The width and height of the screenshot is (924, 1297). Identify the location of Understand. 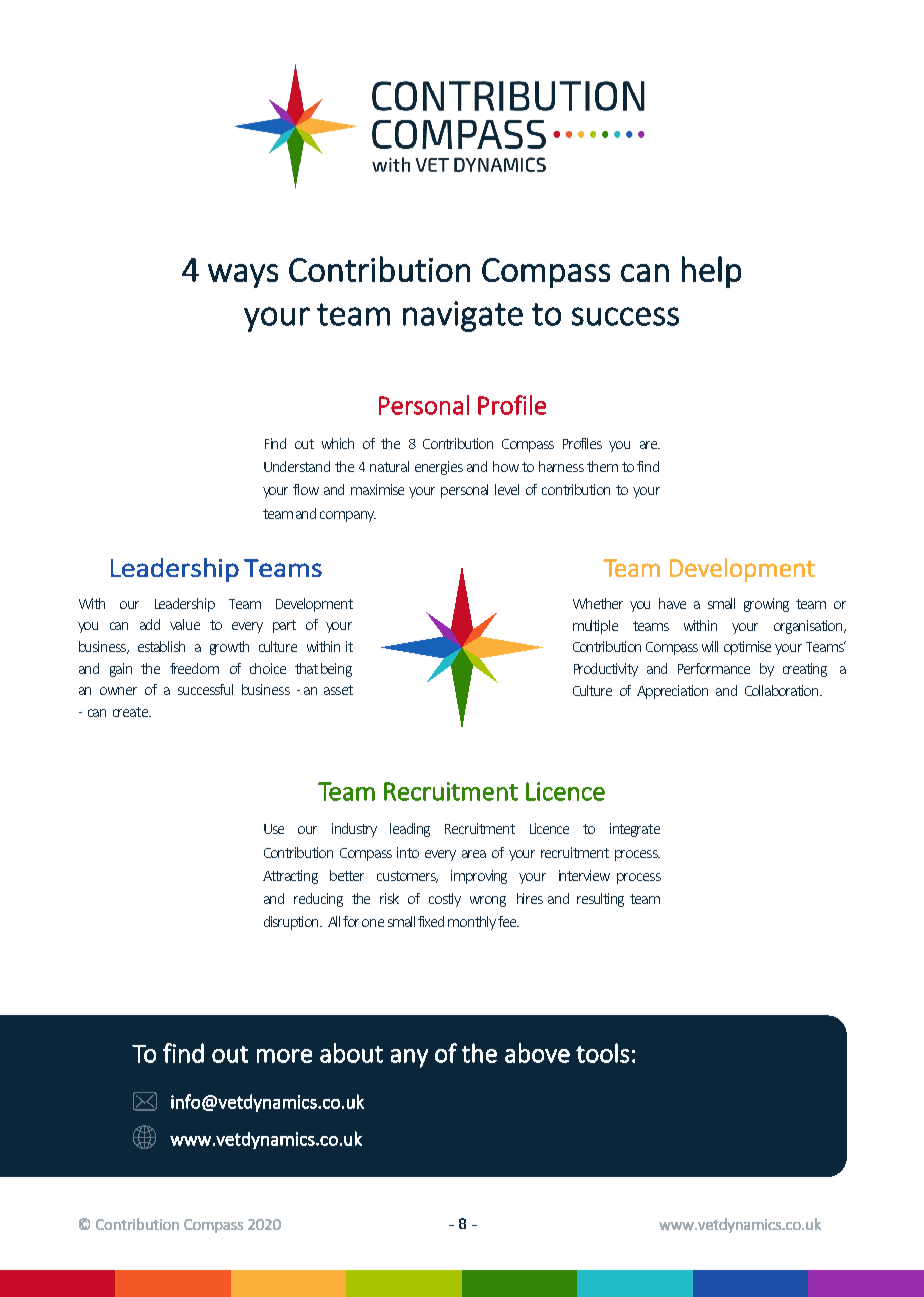
(297, 466).
